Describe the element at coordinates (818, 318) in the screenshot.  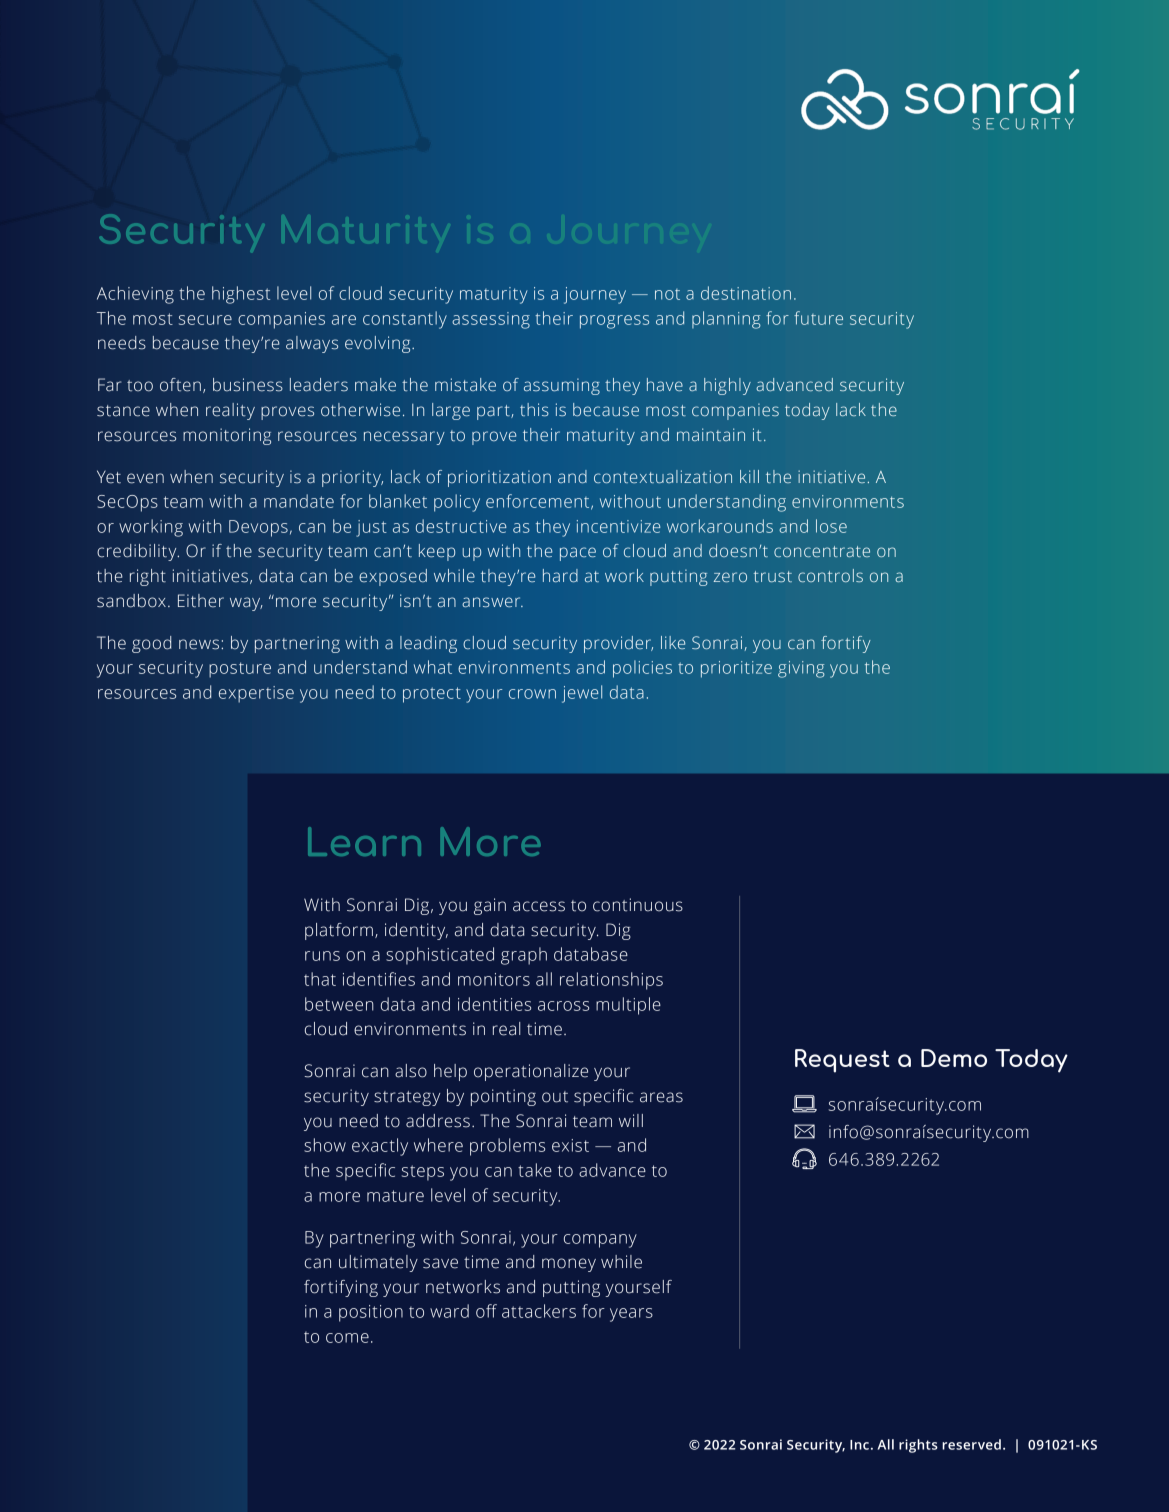
I see `future` at that location.
